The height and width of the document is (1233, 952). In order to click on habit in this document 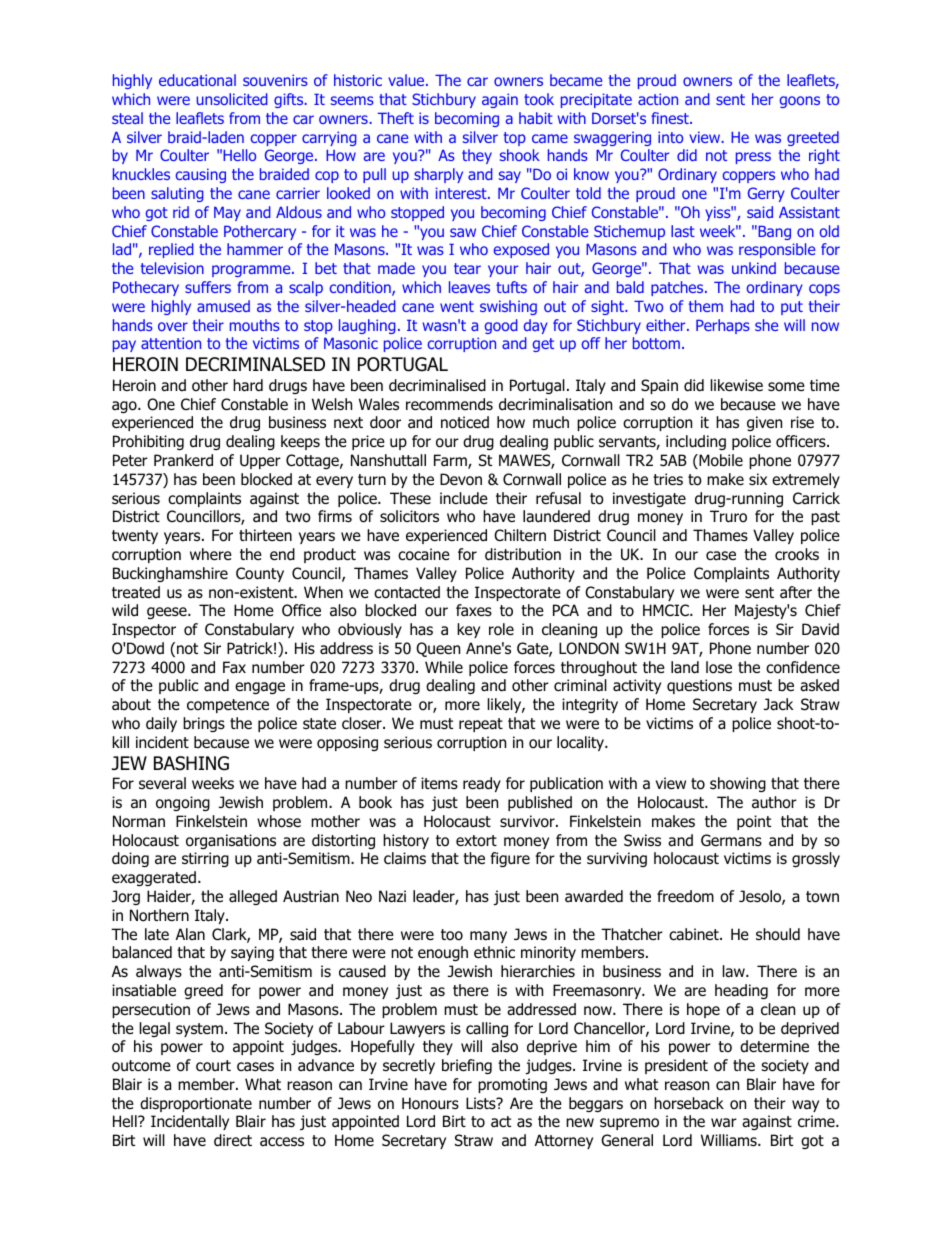, I will do `click(536, 118)`.
